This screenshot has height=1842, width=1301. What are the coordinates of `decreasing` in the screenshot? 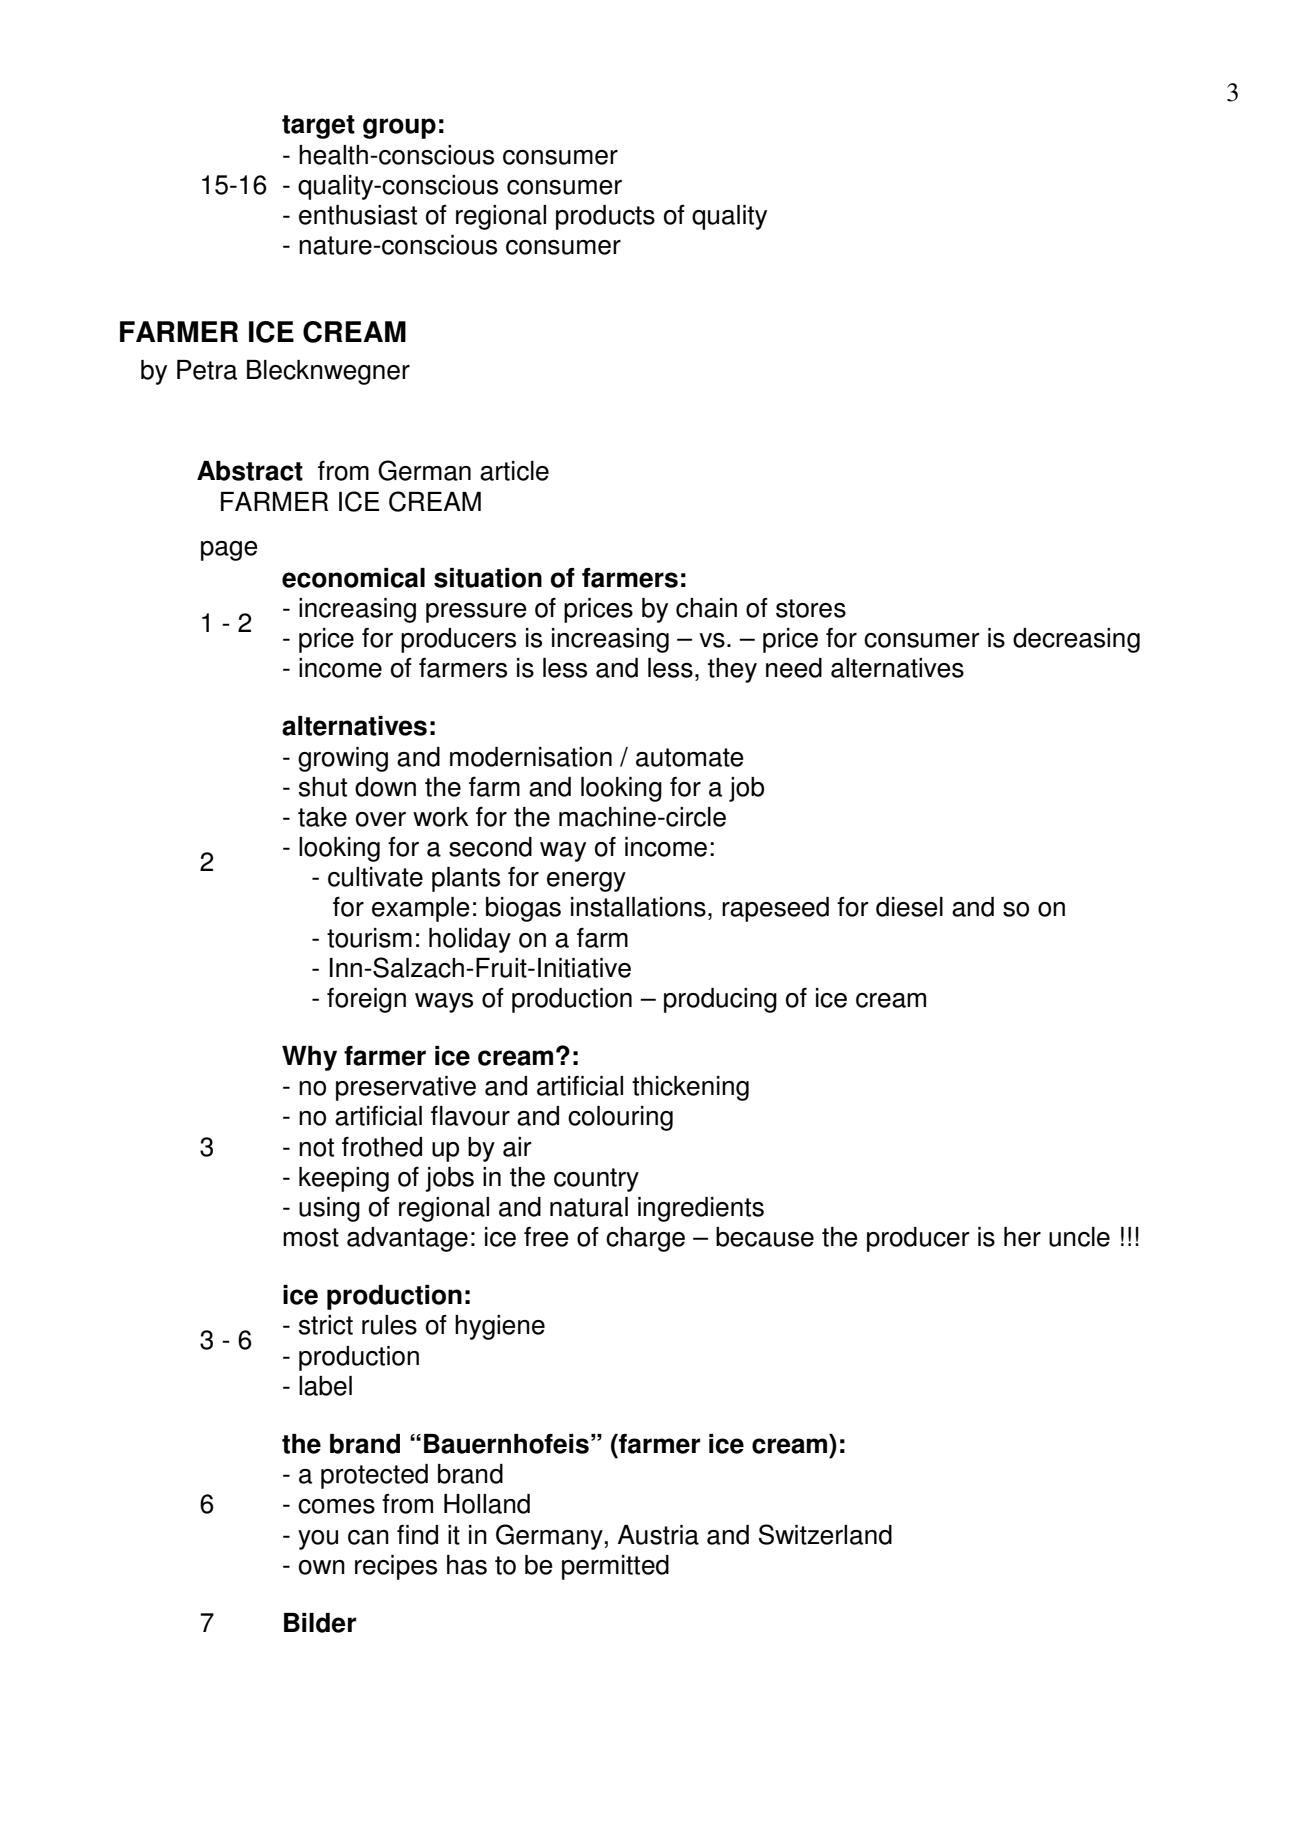 It's located at (1076, 640).
